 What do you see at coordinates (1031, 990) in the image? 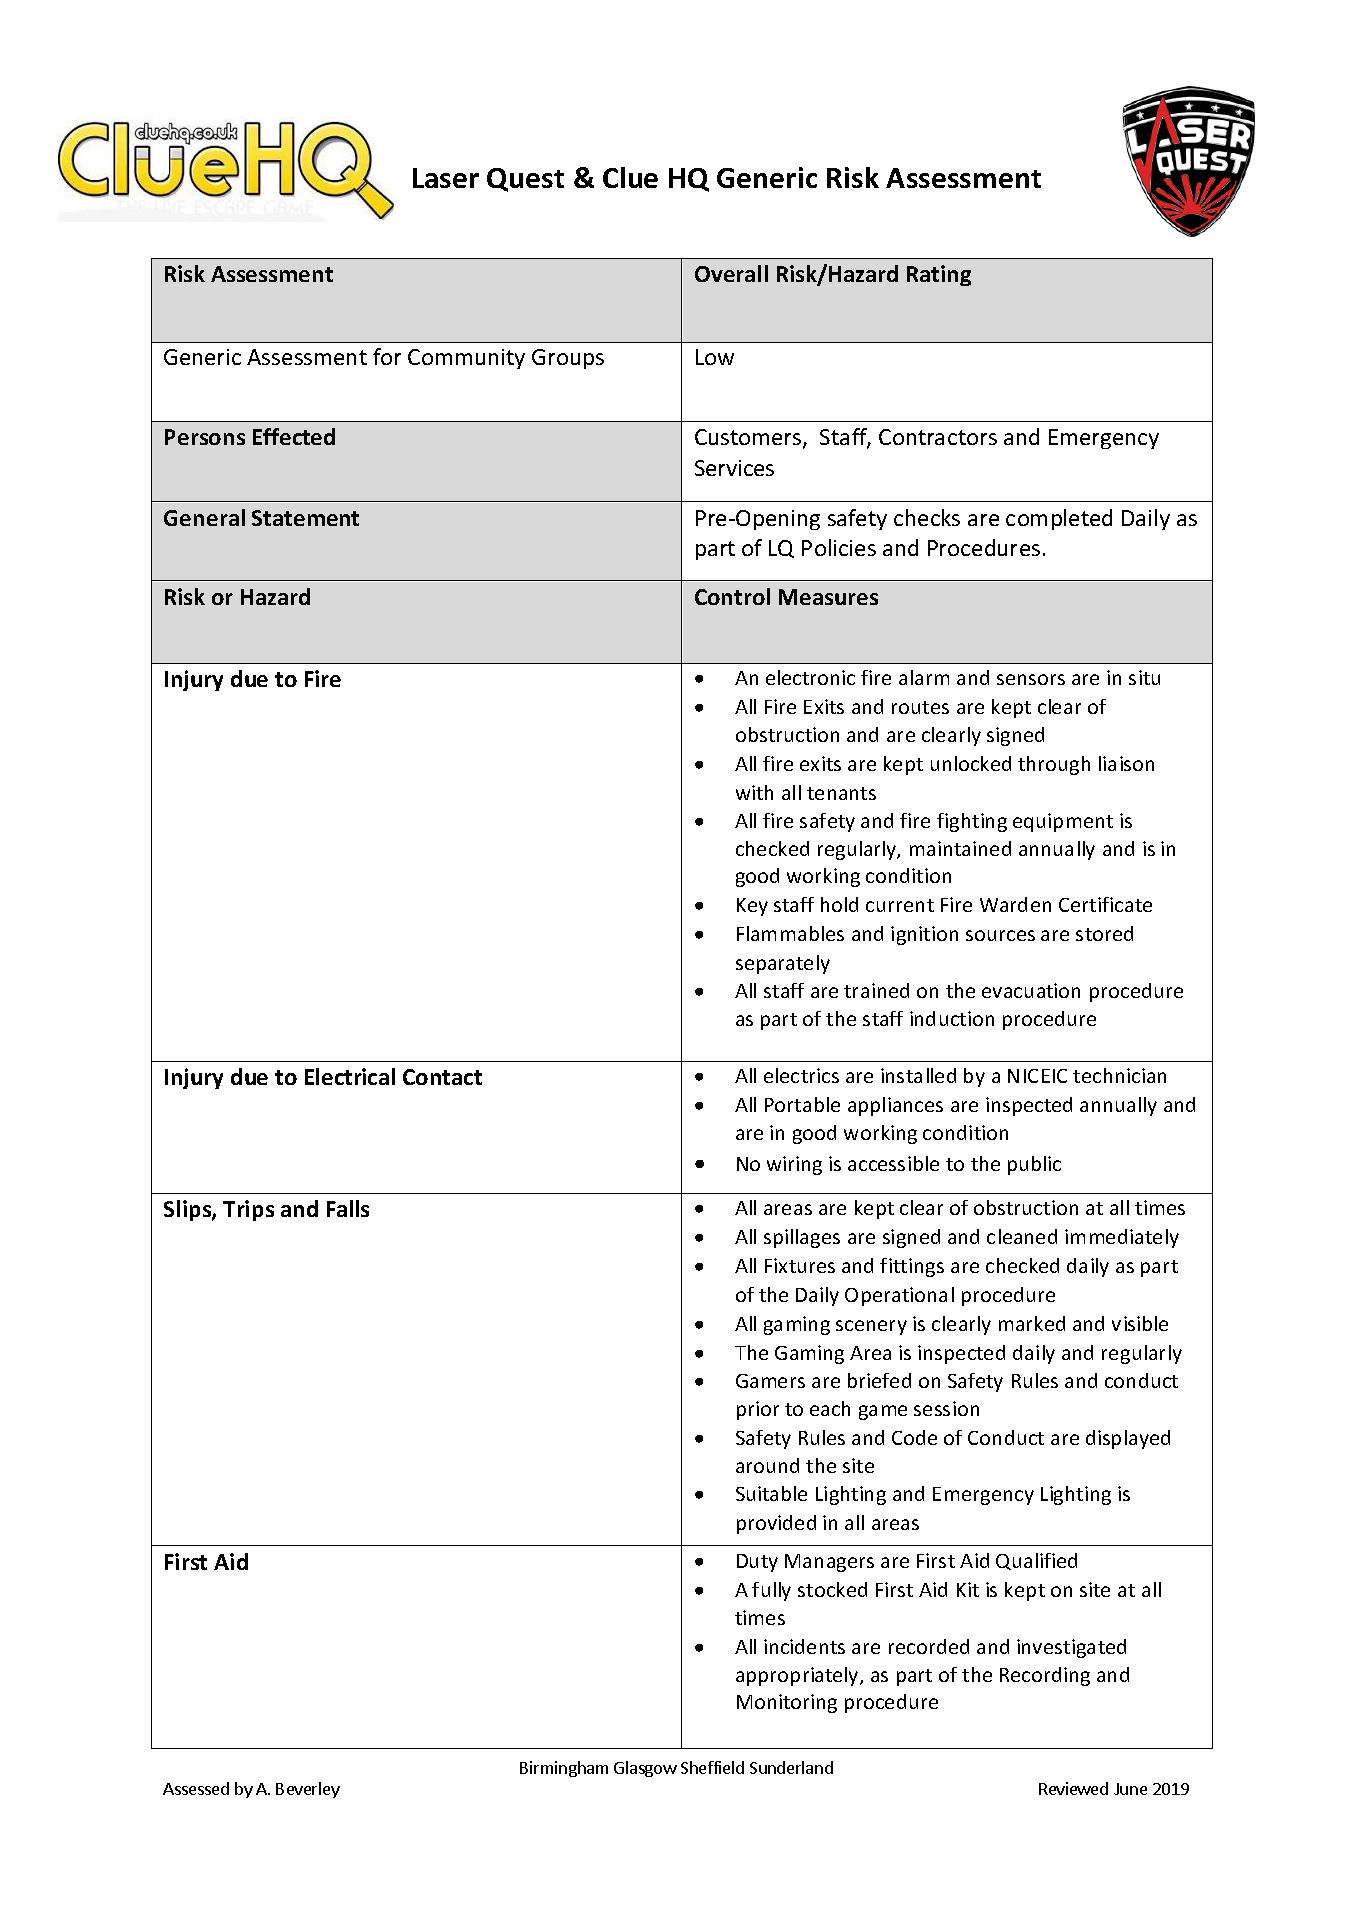
I see `evacuation` at bounding box center [1031, 990].
